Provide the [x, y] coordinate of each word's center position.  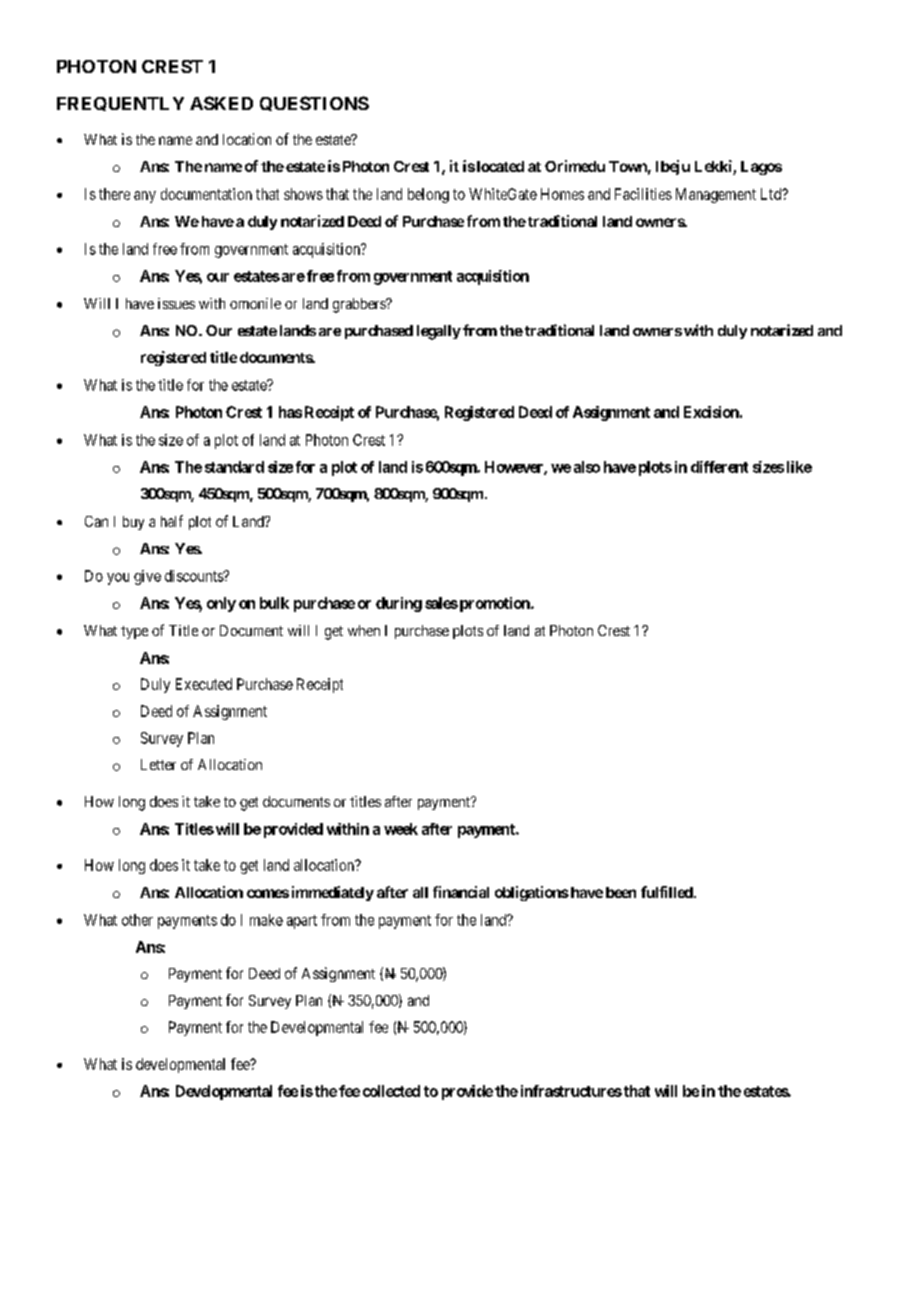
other [137, 920]
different [719, 467]
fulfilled [668, 892]
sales [441, 603]
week [401, 829]
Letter [158, 764]
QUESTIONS [314, 103]
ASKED [221, 103]
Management [716, 195]
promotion [494, 604]
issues [176, 303]
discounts [195, 576]
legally [439, 332]
